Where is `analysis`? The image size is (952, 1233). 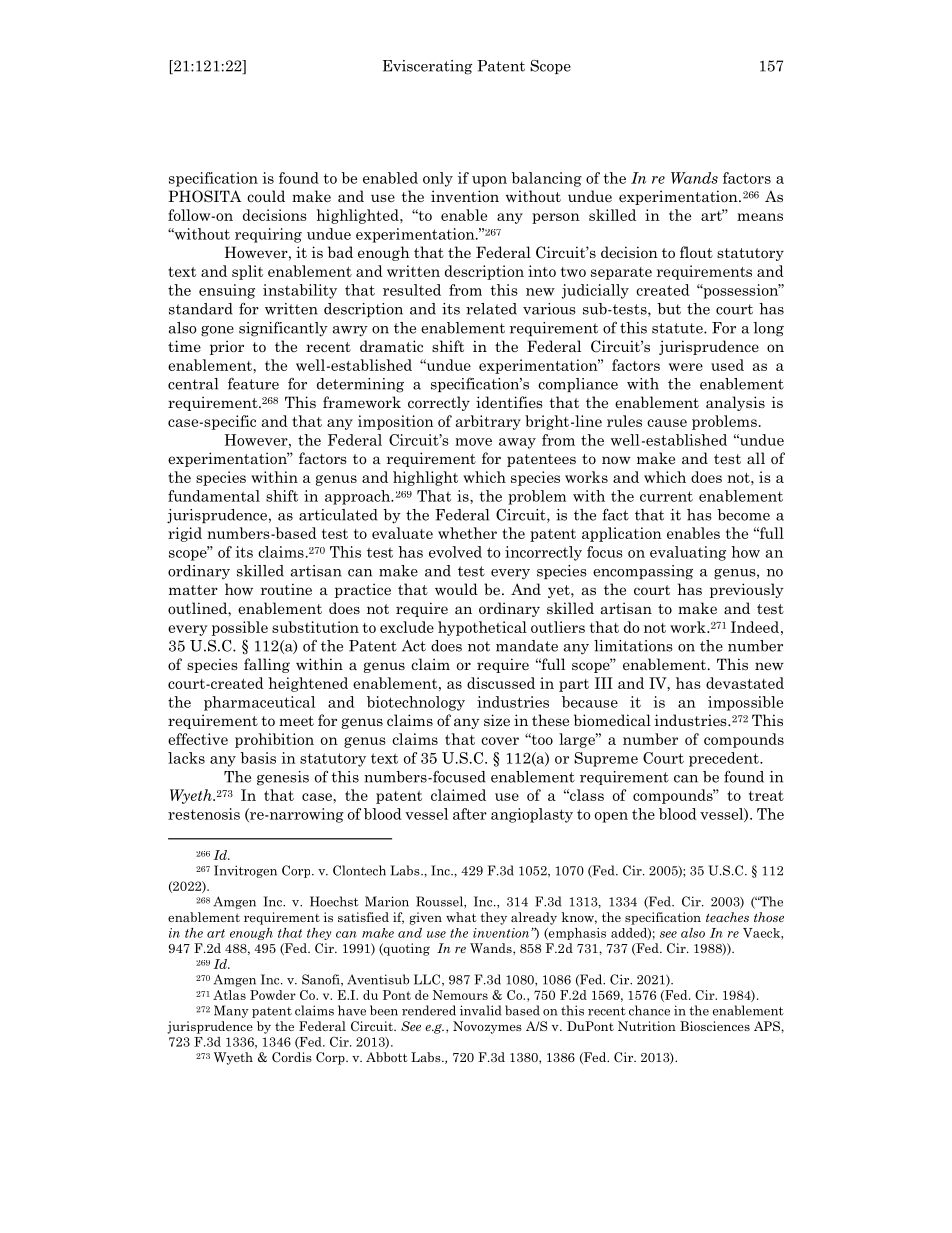 analysis is located at coordinates (735, 403).
